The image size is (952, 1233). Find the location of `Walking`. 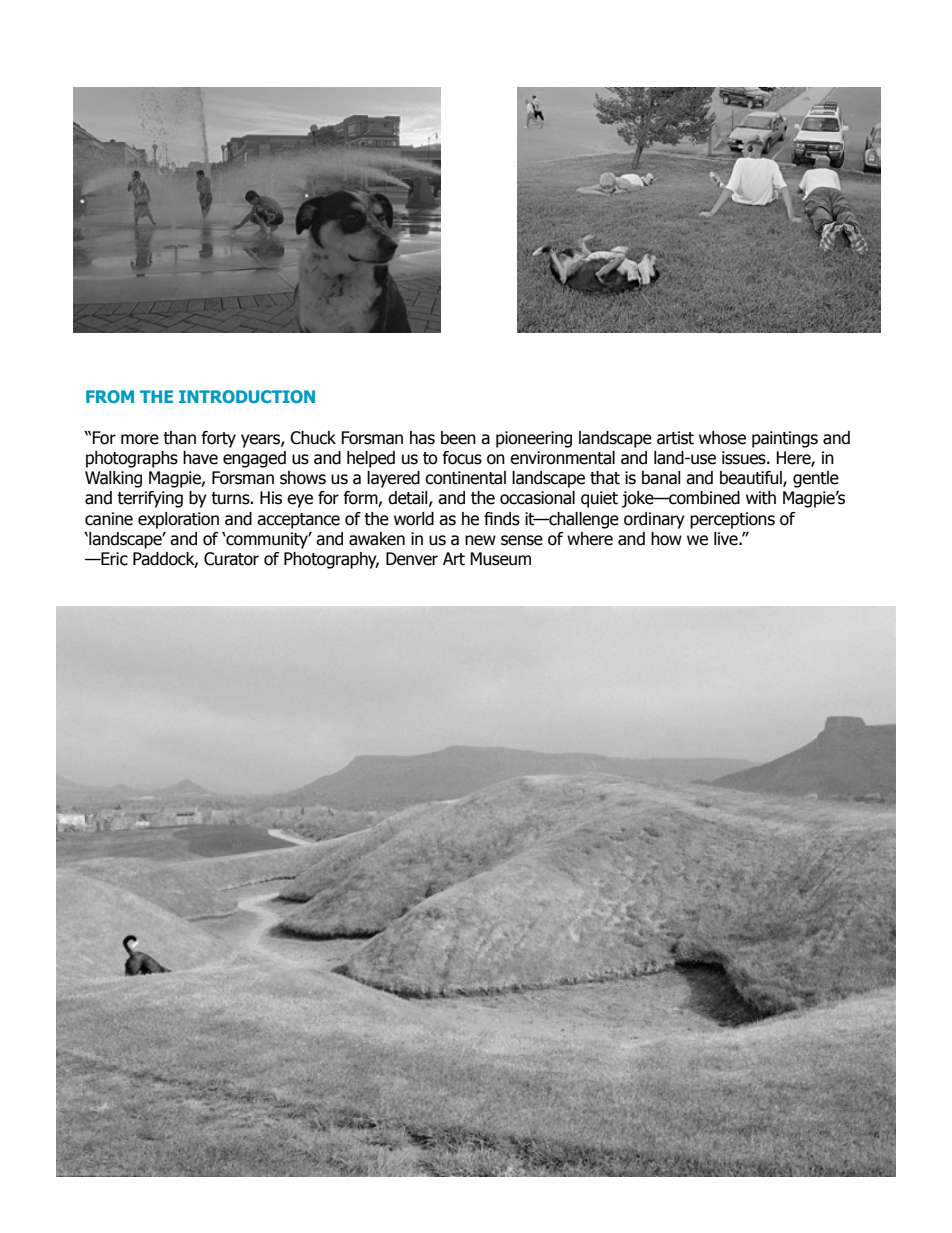

Walking is located at coordinates (113, 479).
